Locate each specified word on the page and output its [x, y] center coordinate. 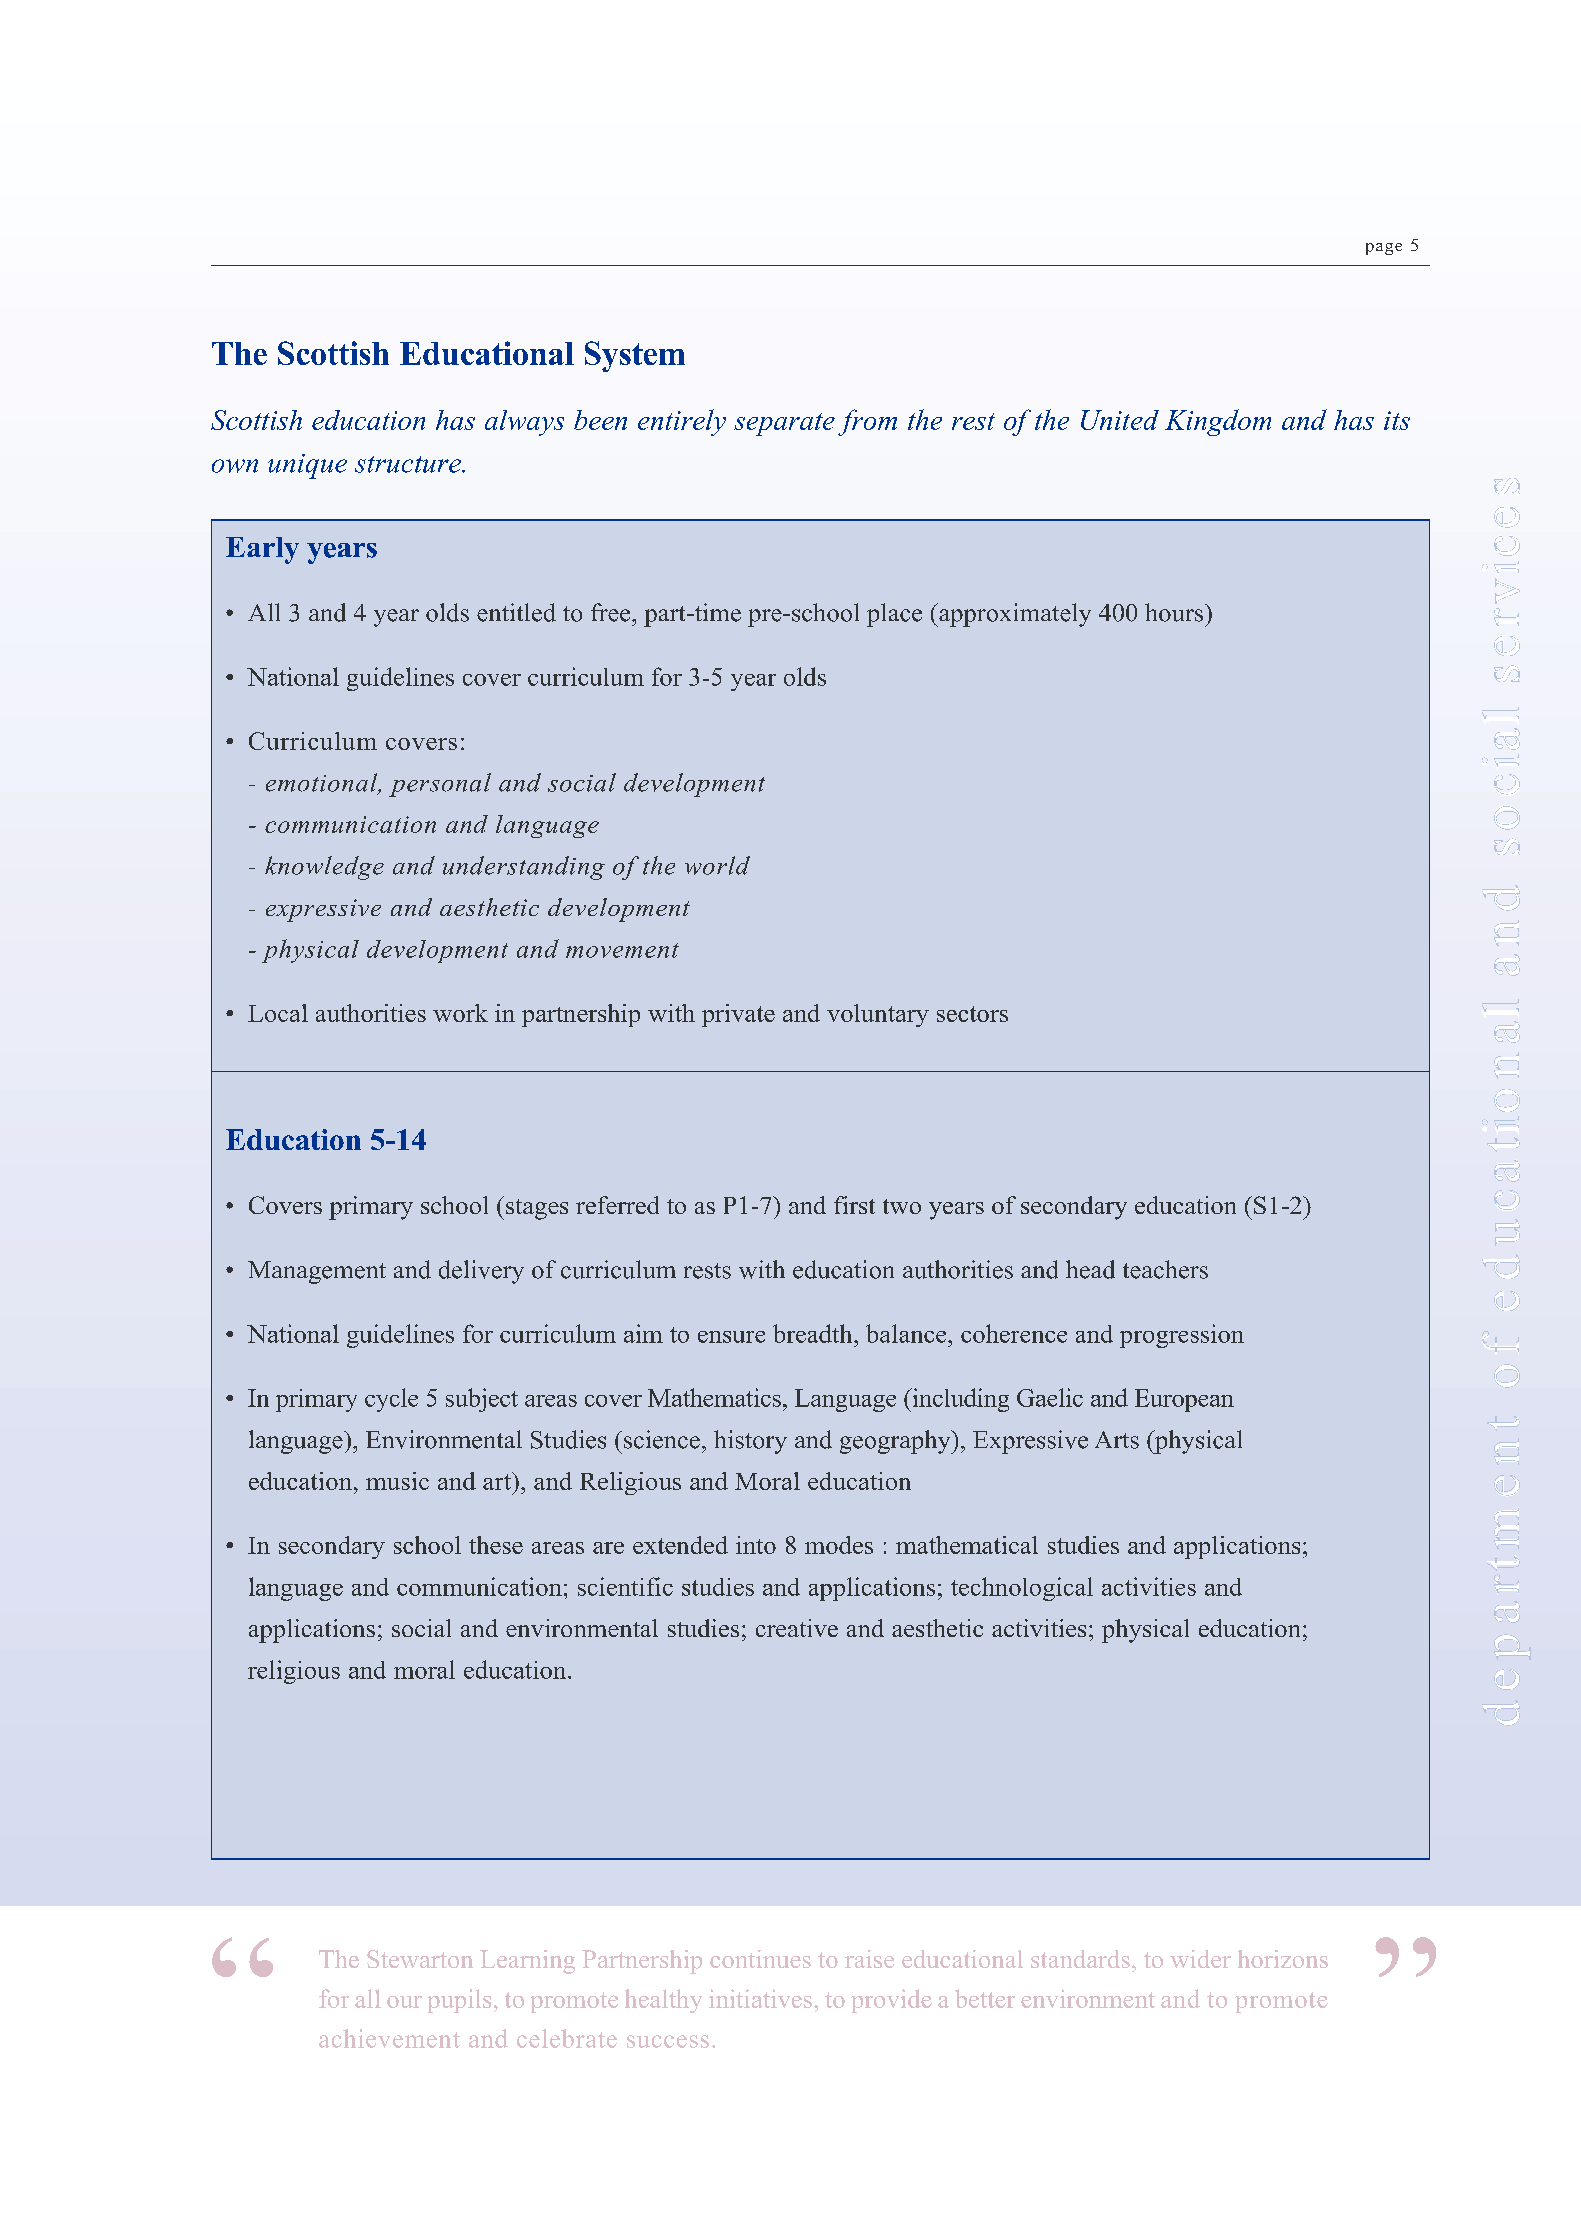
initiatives [760, 1998]
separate [784, 424]
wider [1200, 1959]
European [1184, 1400]
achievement [389, 2038]
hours [1175, 612]
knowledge [324, 868]
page [1384, 249]
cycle [391, 1400]
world [717, 865]
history [750, 1442]
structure [409, 464]
